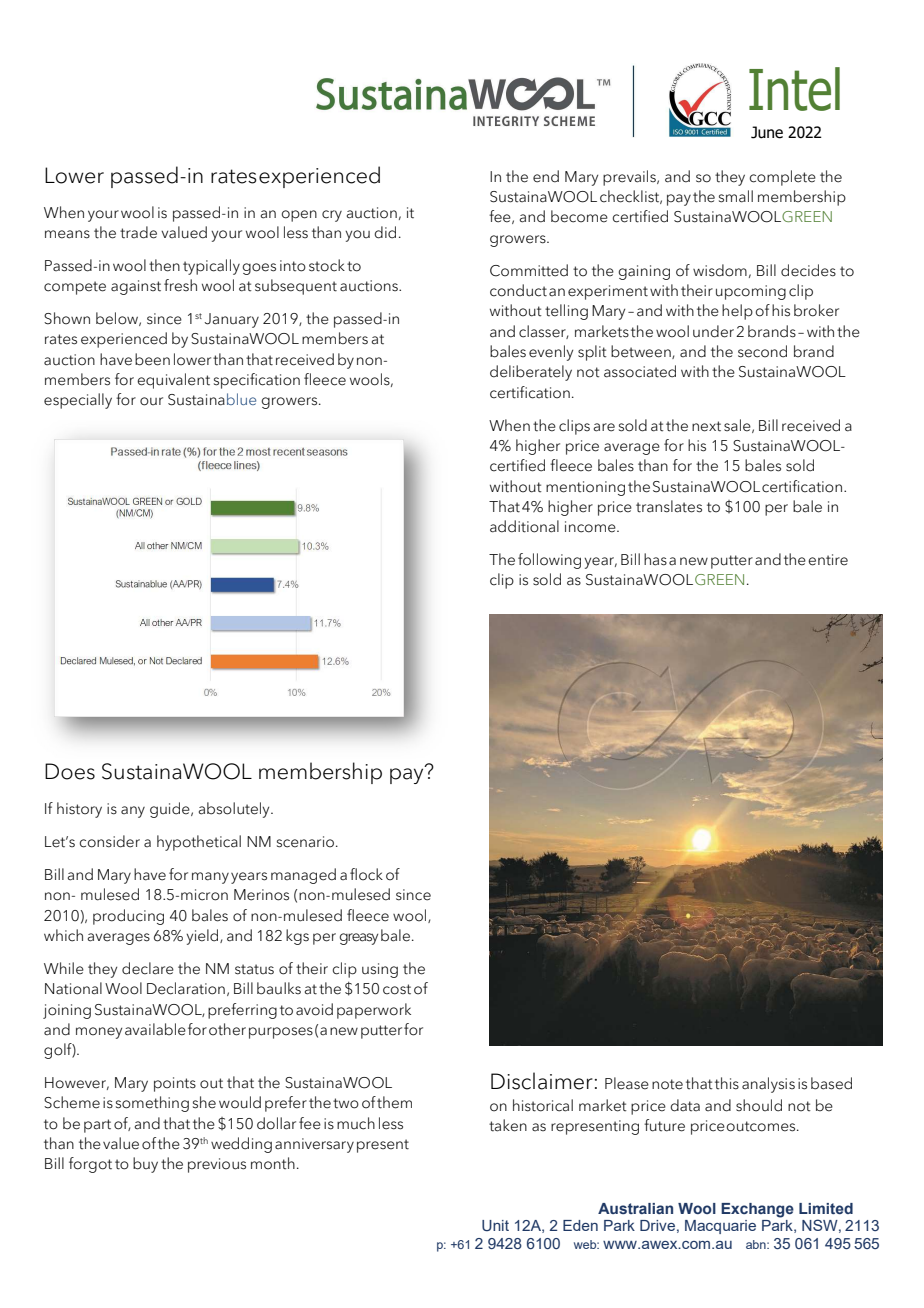 Image resolution: width=924 pixels, height=1308 pixels. Describe the element at coordinates (70, 771) in the screenshot. I see `Does` at that location.
